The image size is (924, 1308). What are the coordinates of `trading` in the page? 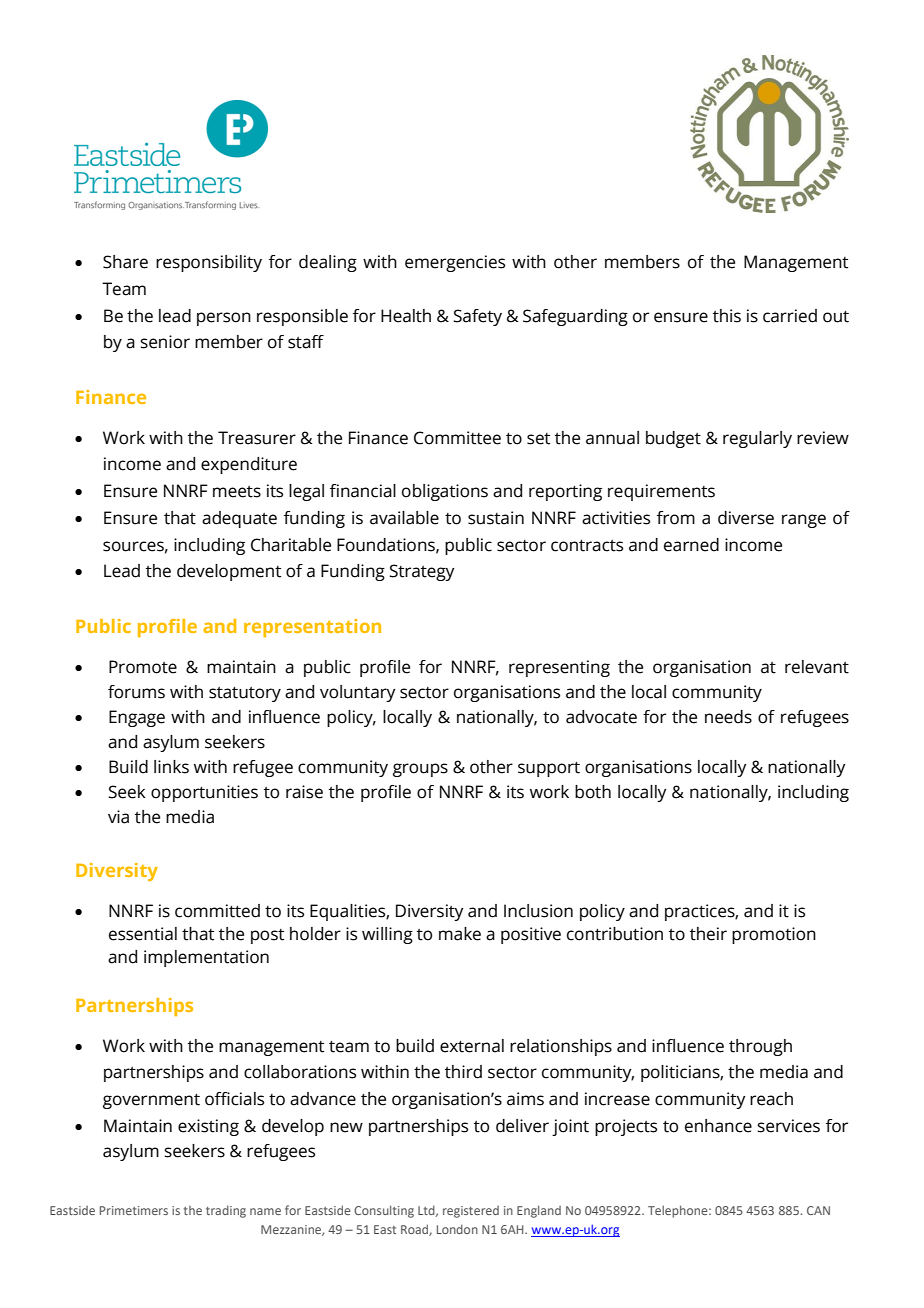 It's located at (226, 1211).
